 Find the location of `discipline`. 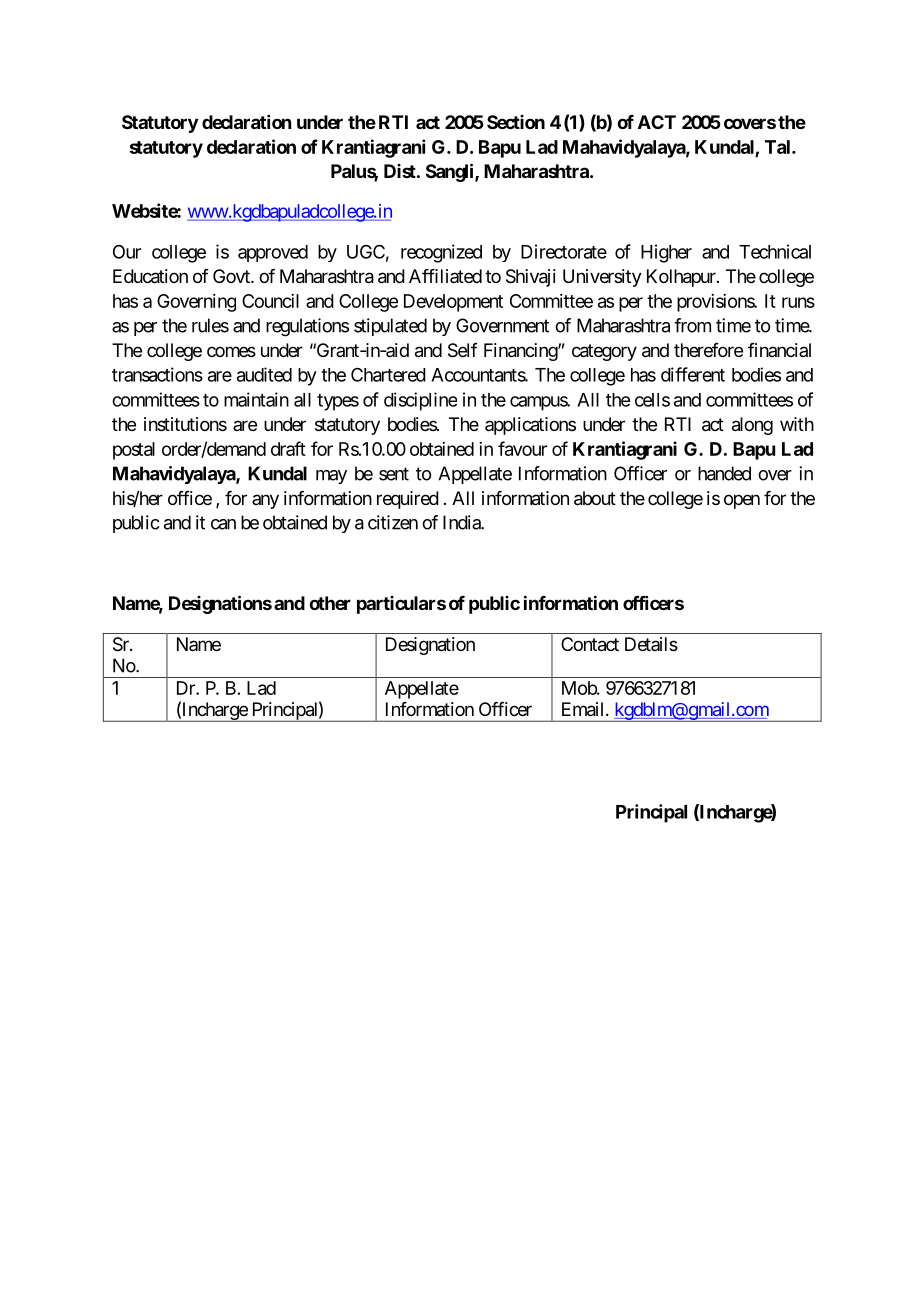

discipline is located at coordinates (420, 401).
